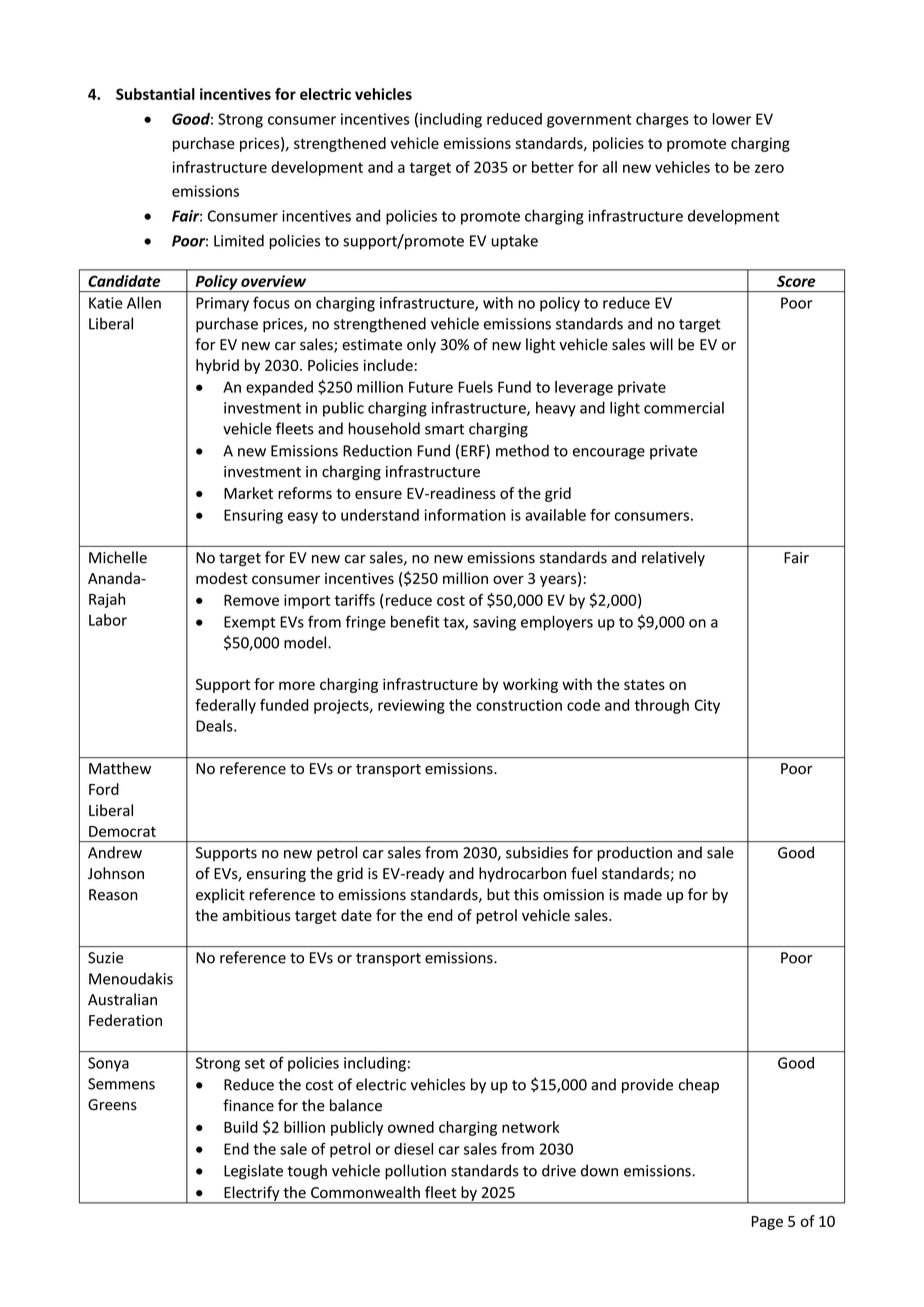  What do you see at coordinates (431, 387) in the screenshot?
I see `Future` at bounding box center [431, 387].
